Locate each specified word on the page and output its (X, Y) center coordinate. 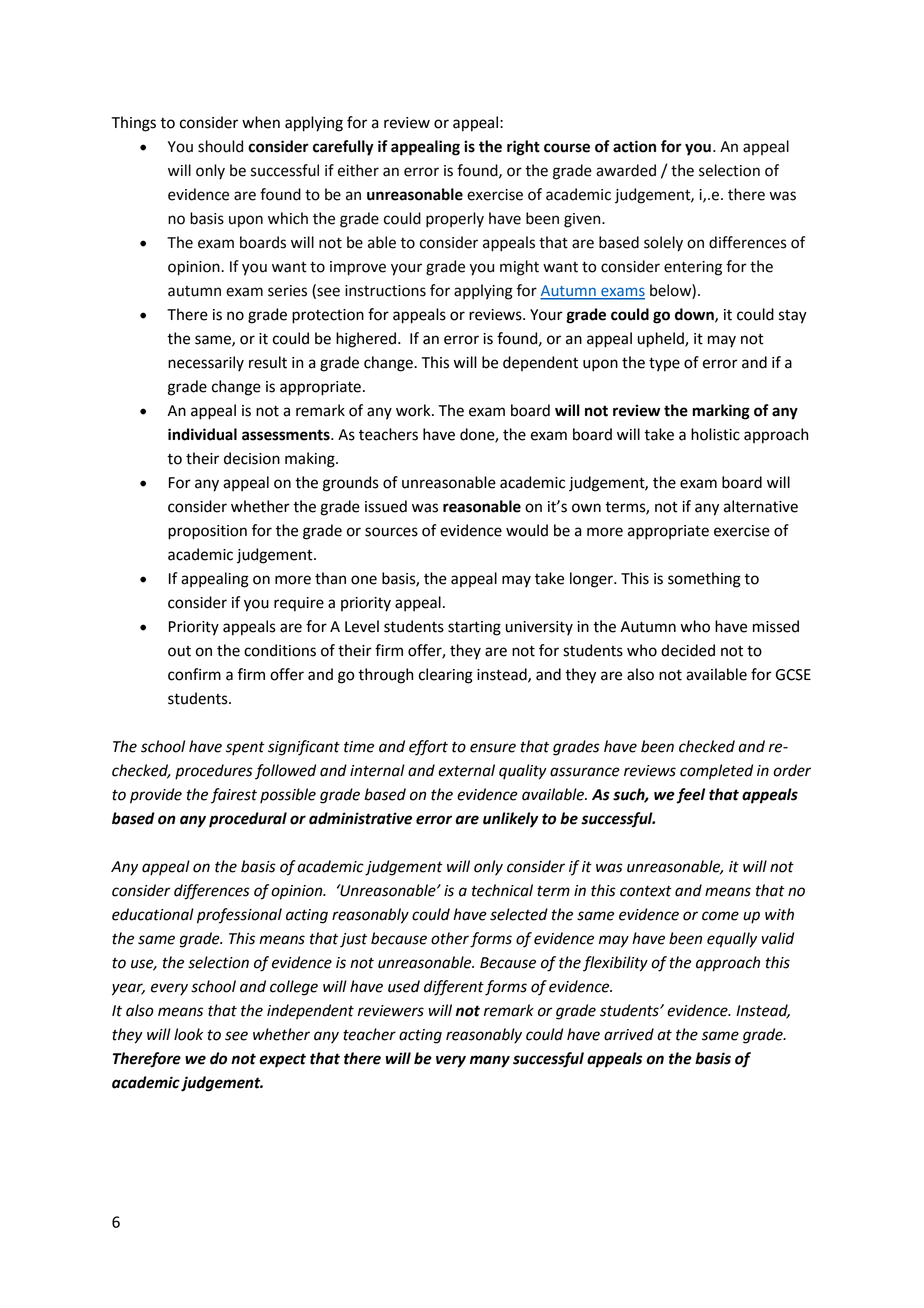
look (188, 1034)
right (523, 148)
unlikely (510, 820)
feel (690, 796)
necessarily (206, 363)
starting (474, 628)
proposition (207, 532)
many (490, 1061)
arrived (629, 1034)
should (220, 146)
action (634, 146)
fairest (234, 796)
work (414, 410)
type (664, 364)
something (704, 580)
